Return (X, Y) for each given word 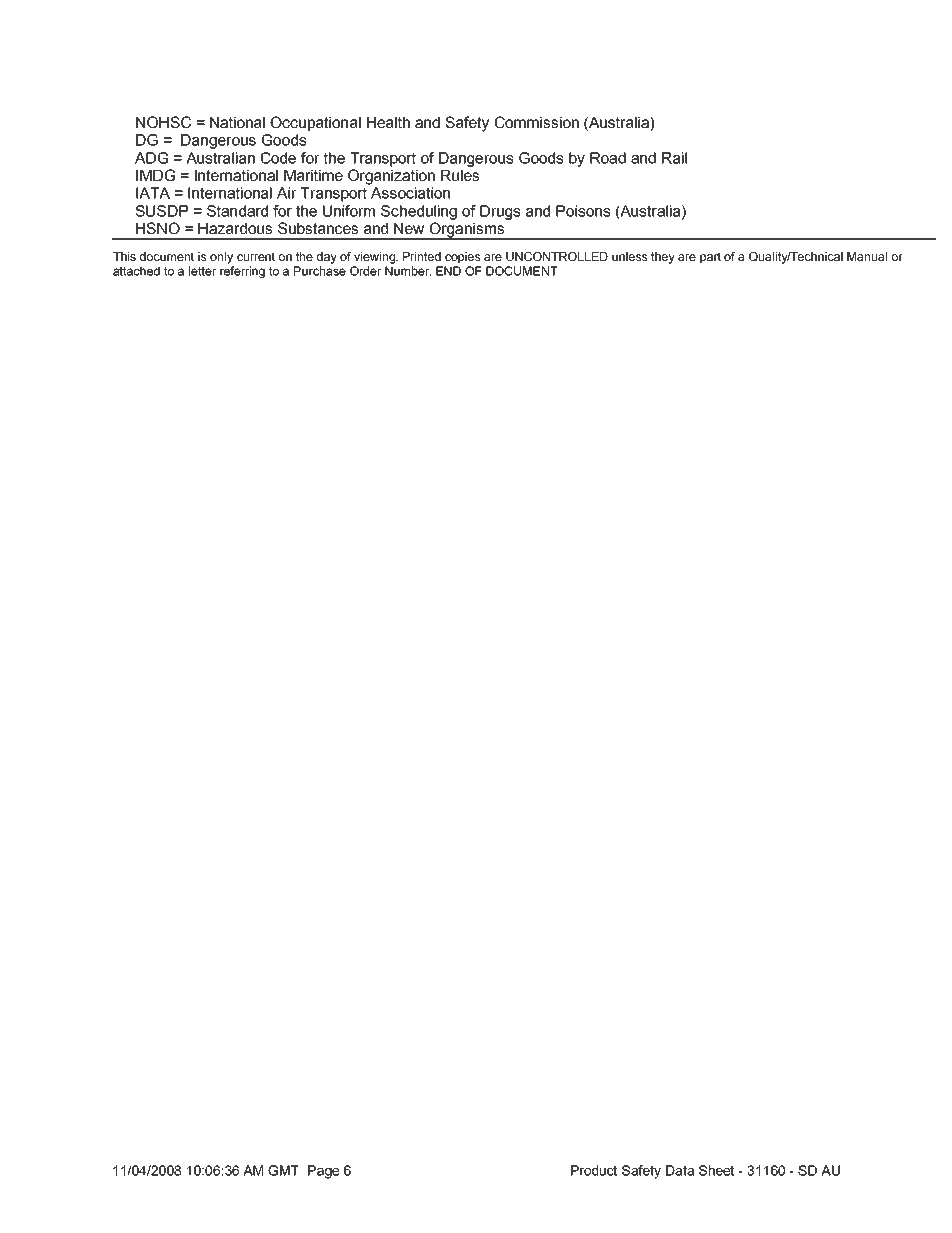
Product (594, 1170)
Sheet (716, 1170)
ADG (151, 158)
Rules (460, 175)
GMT (283, 1170)
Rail (674, 158)
